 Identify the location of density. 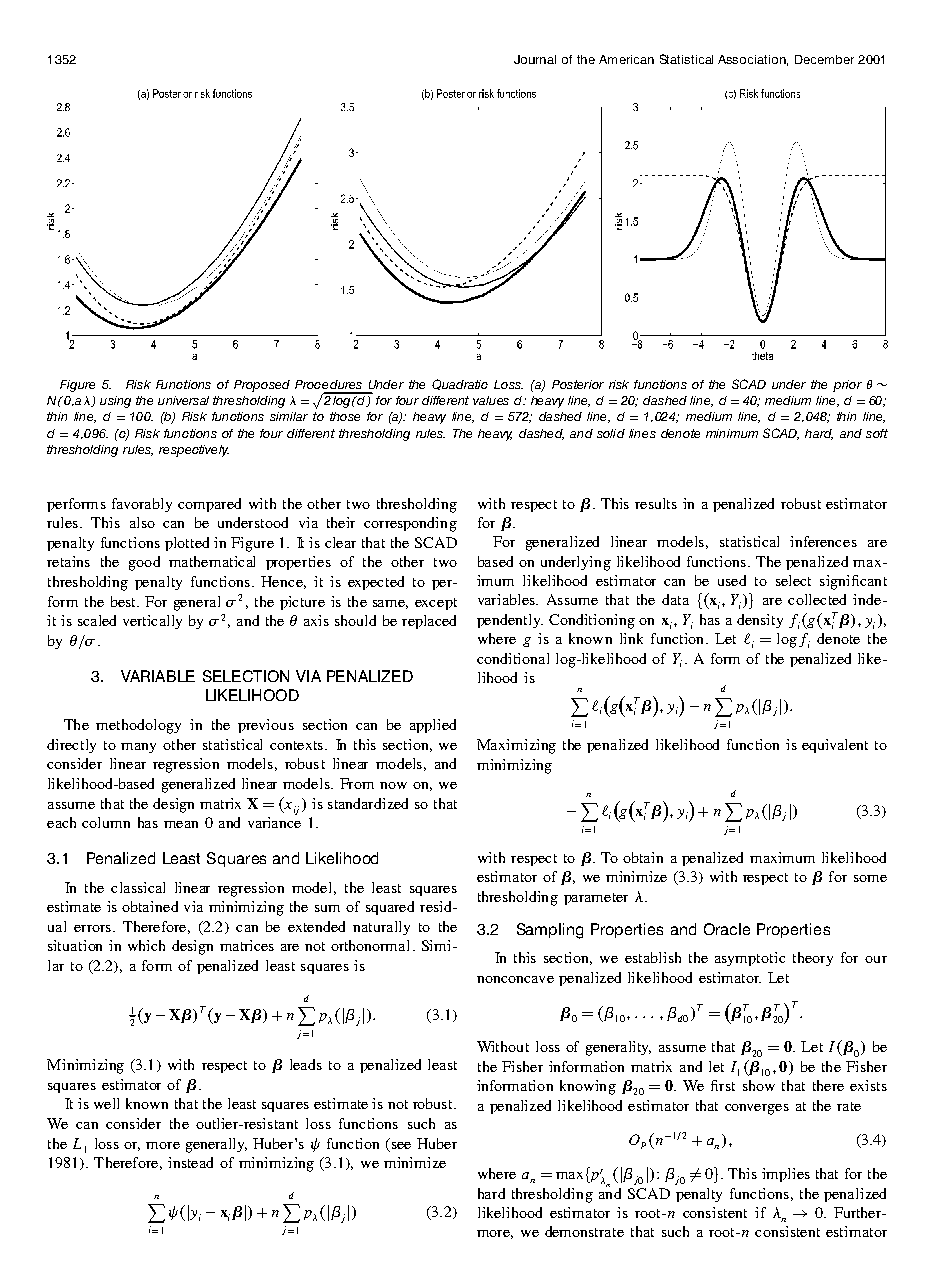
(760, 621).
